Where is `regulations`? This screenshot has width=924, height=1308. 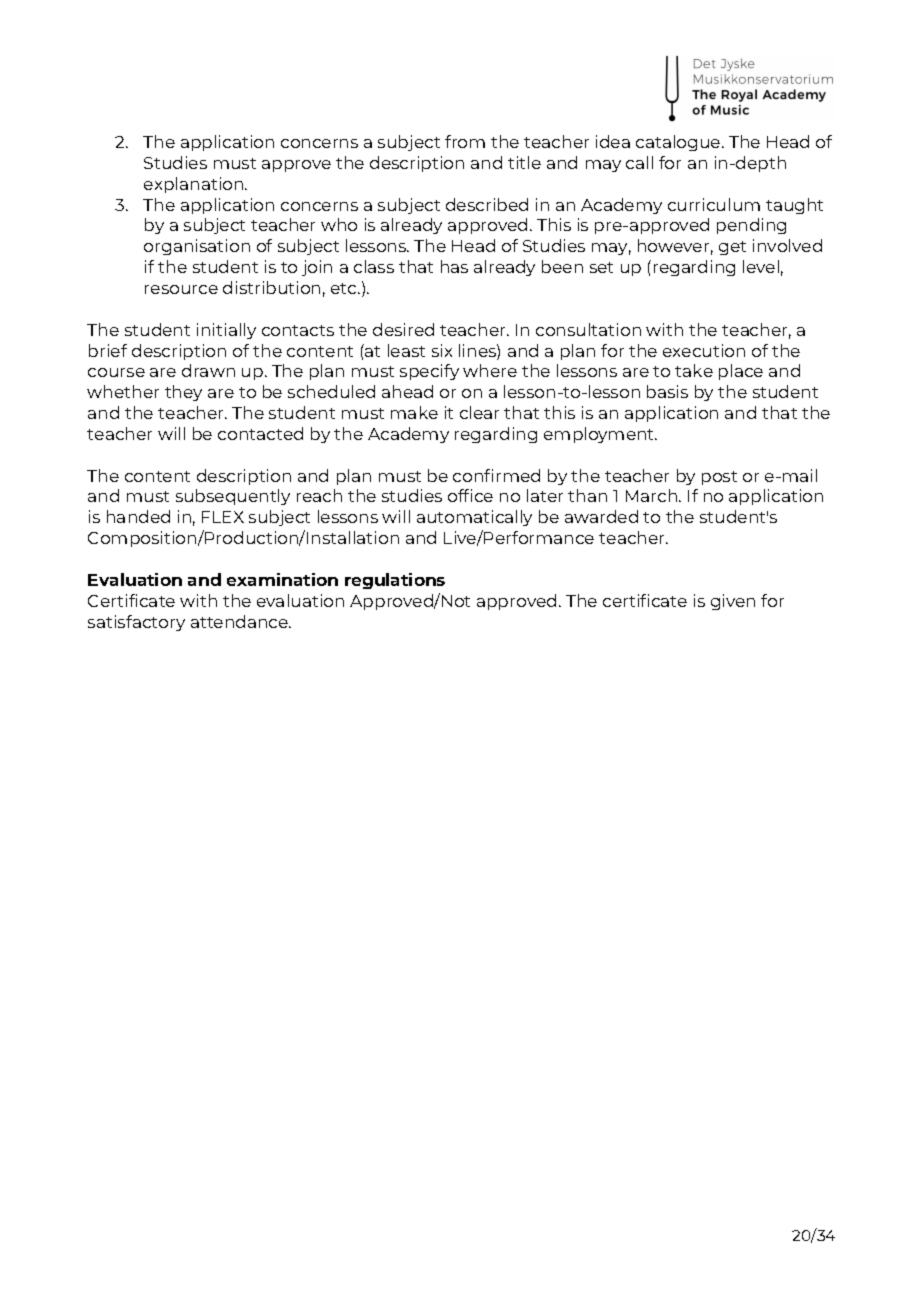 regulations is located at coordinates (395, 581).
